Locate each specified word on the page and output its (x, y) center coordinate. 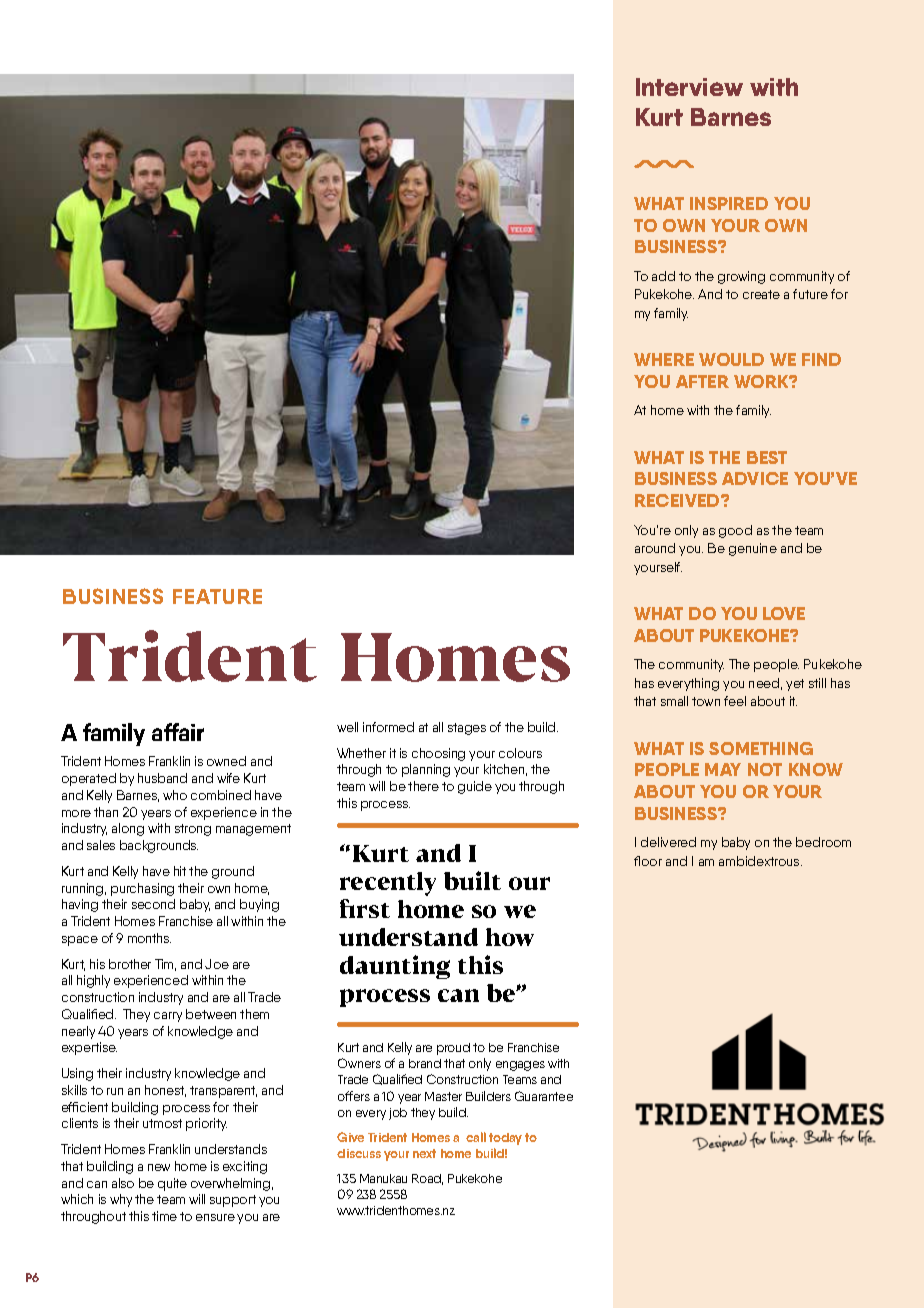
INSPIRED (729, 203)
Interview (689, 87)
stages (467, 729)
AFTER (702, 381)
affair (178, 732)
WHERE (664, 359)
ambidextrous (760, 861)
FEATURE (217, 596)
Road (427, 1179)
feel (735, 701)
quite (172, 1184)
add (663, 276)
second (153, 904)
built (472, 880)
